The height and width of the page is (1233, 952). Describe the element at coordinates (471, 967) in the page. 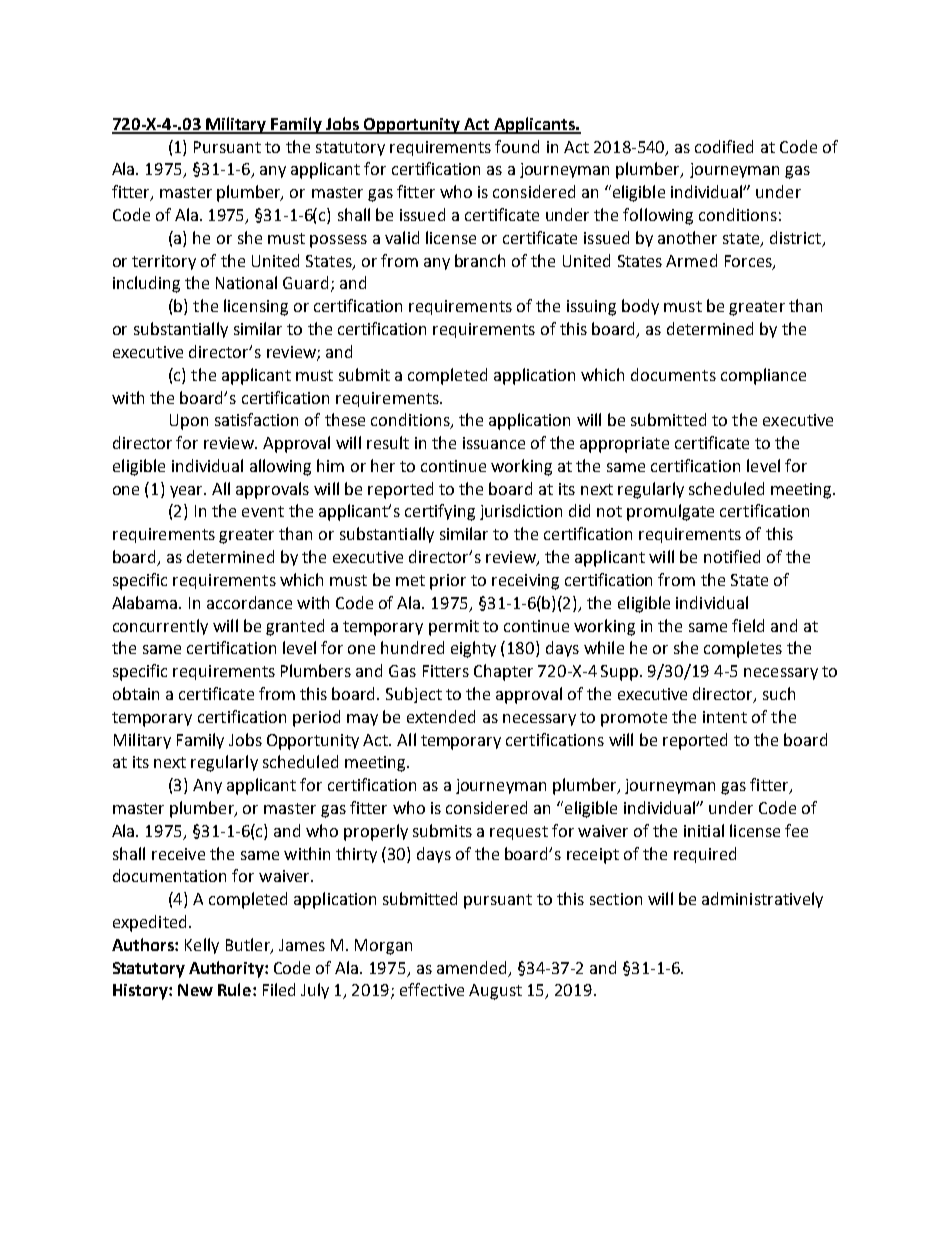

I see `amended` at that location.
